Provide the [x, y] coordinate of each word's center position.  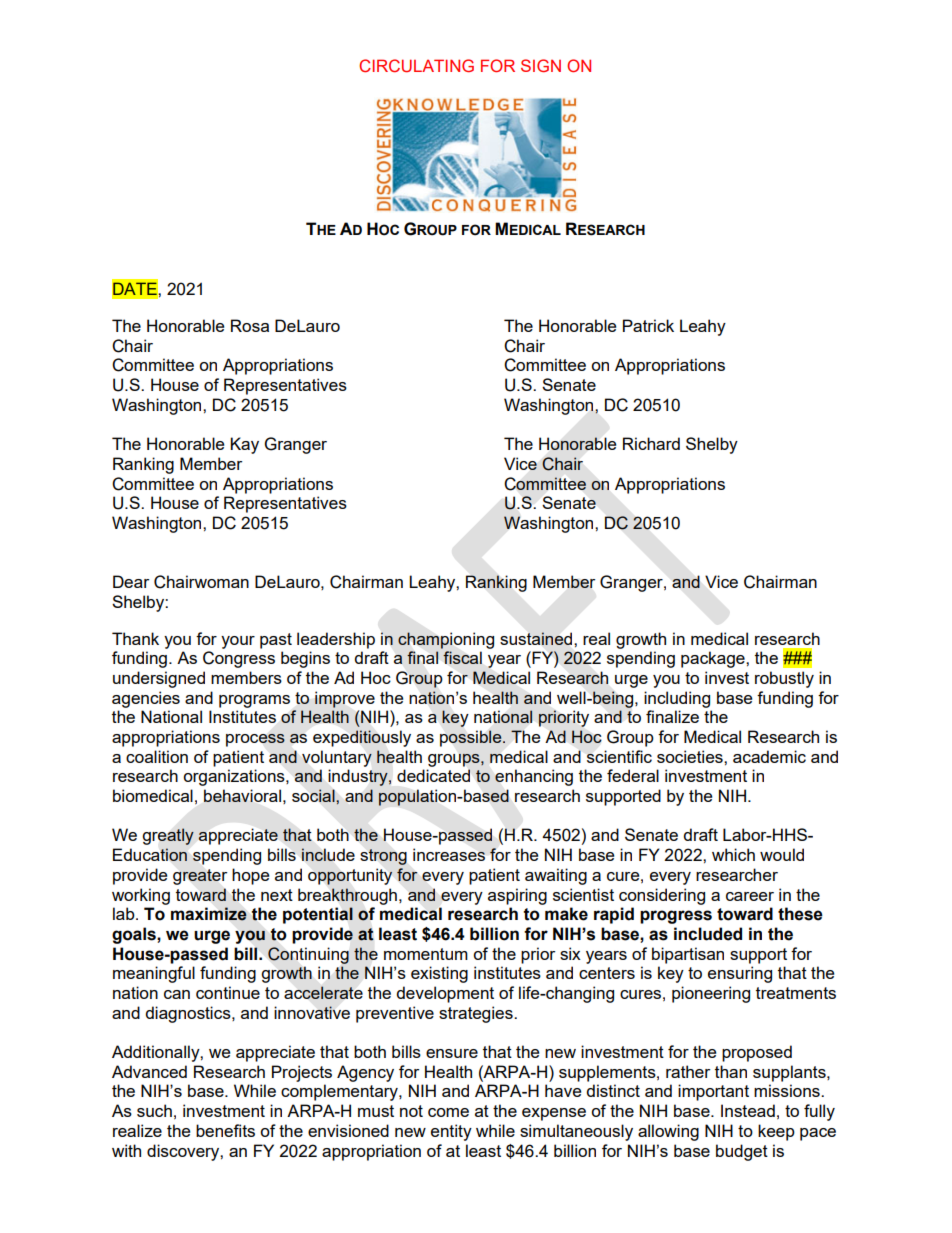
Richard [651, 443]
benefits [225, 1130]
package [714, 659]
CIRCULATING [416, 66]
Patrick [648, 325]
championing [446, 640]
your [238, 642]
